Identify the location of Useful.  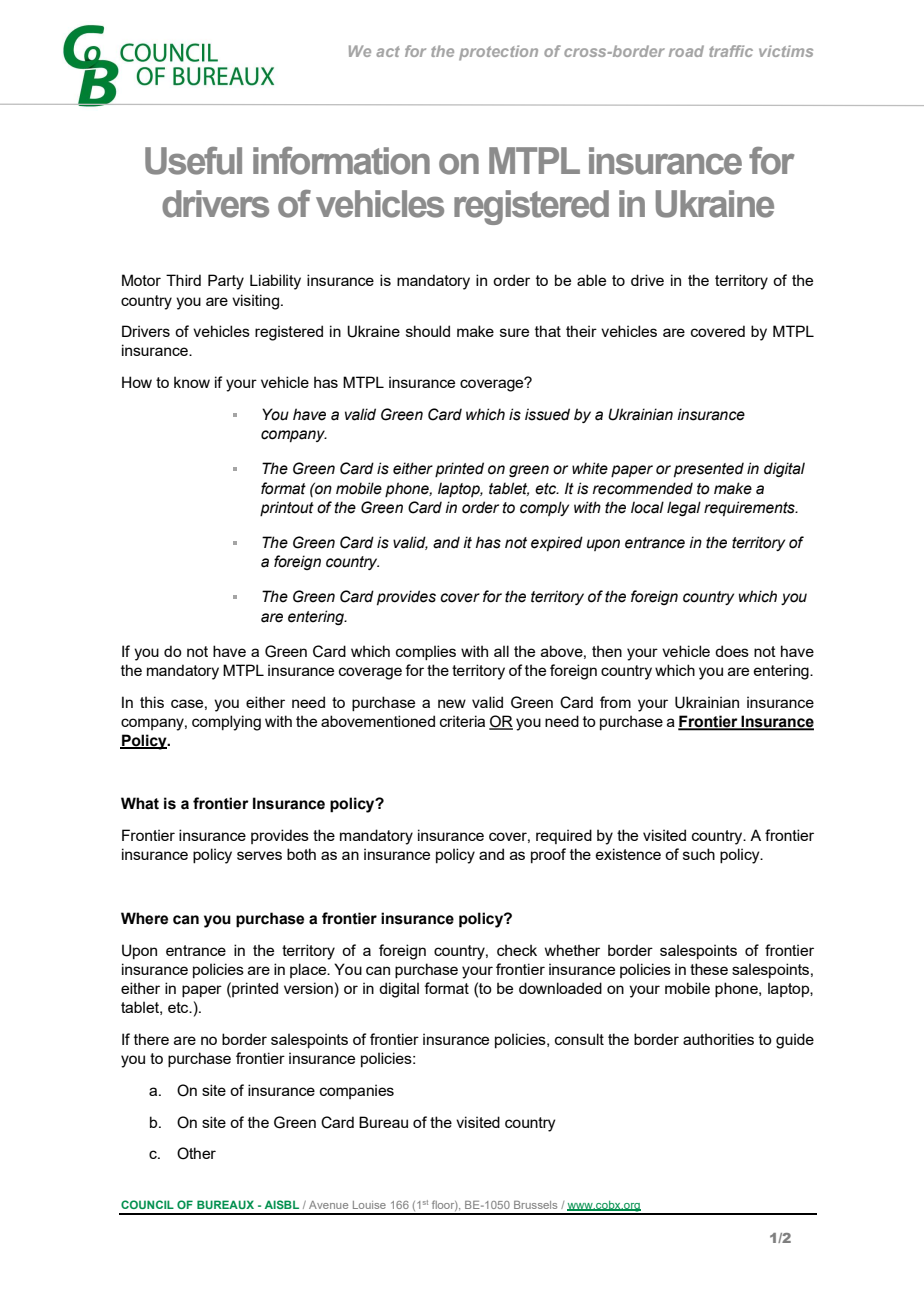
(193, 161).
